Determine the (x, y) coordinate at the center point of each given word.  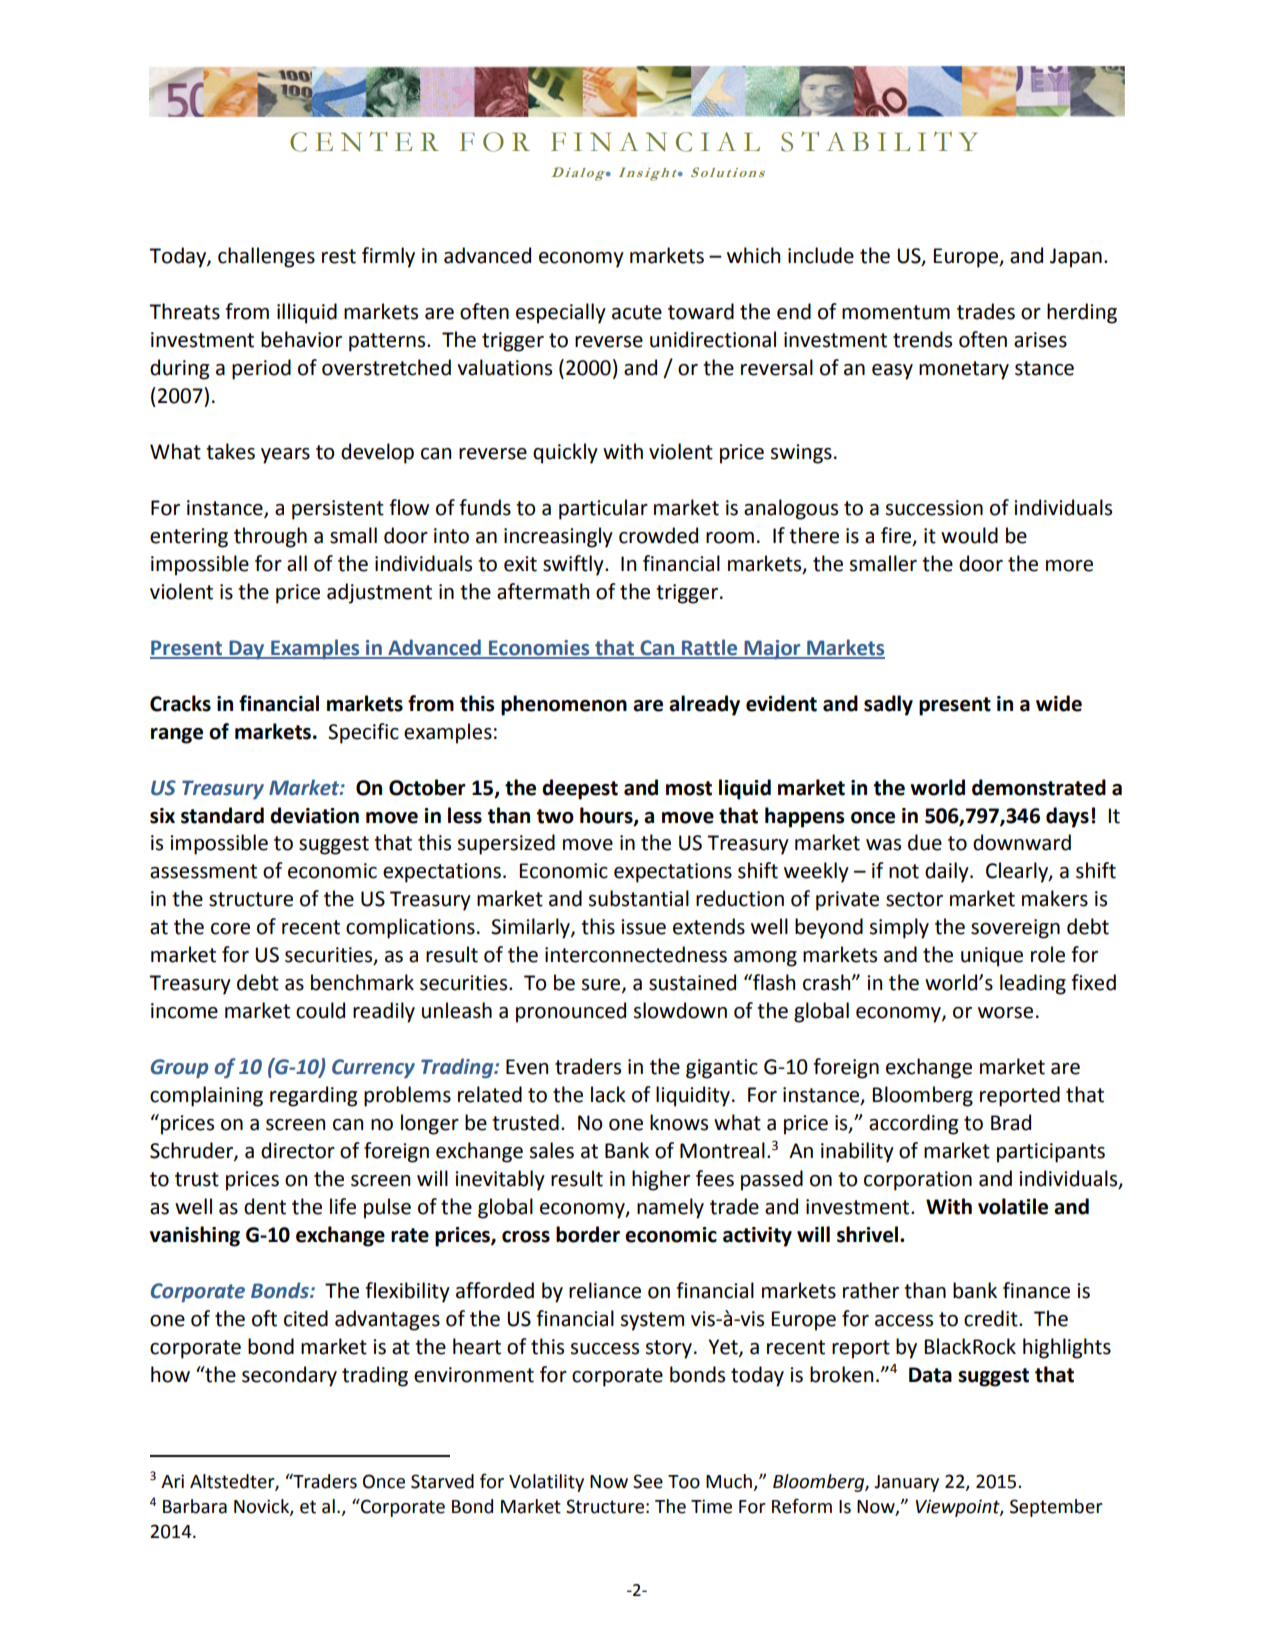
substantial (639, 898)
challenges (266, 257)
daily (948, 872)
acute (637, 312)
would (969, 535)
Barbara (195, 1506)
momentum (896, 312)
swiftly (574, 565)
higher (661, 1180)
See (648, 1481)
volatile (1013, 1206)
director (298, 1150)
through (270, 537)
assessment (203, 871)
